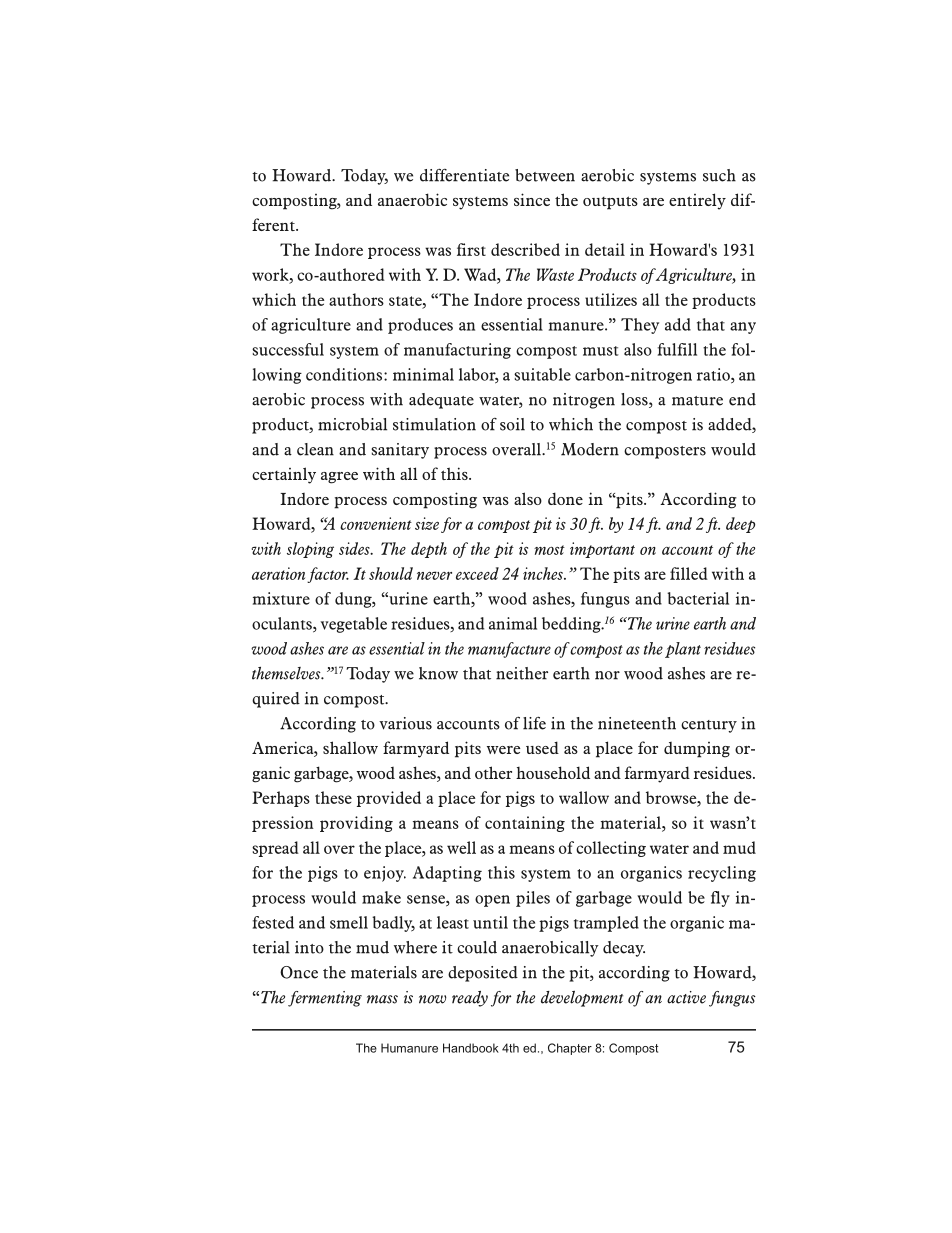 This screenshot has height=1233, width=952. What do you see at coordinates (532, 199) in the screenshot?
I see `since` at bounding box center [532, 199].
